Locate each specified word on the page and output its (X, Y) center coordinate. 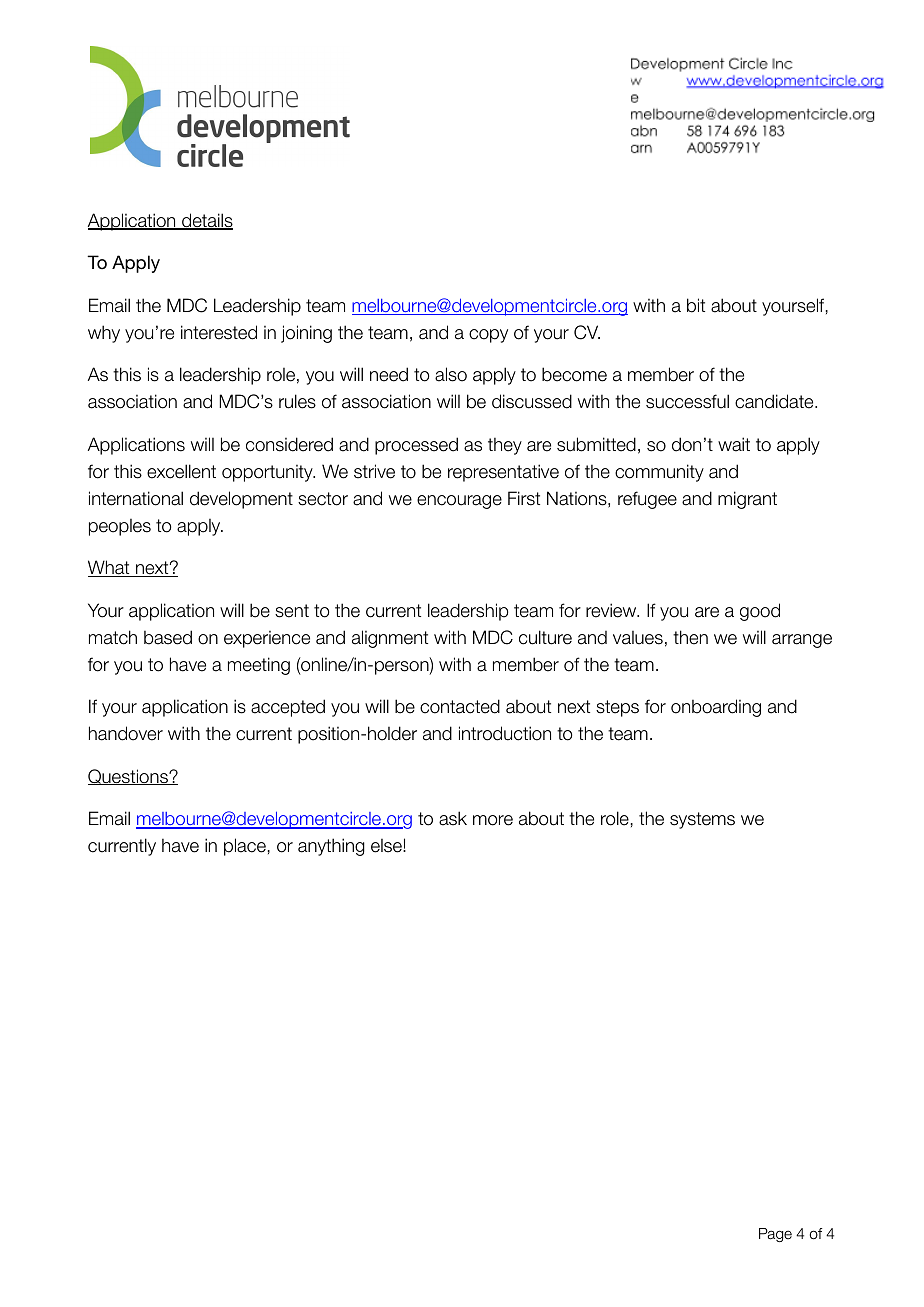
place (245, 847)
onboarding (716, 708)
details (206, 221)
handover (126, 733)
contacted (460, 706)
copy (488, 336)
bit (696, 305)
